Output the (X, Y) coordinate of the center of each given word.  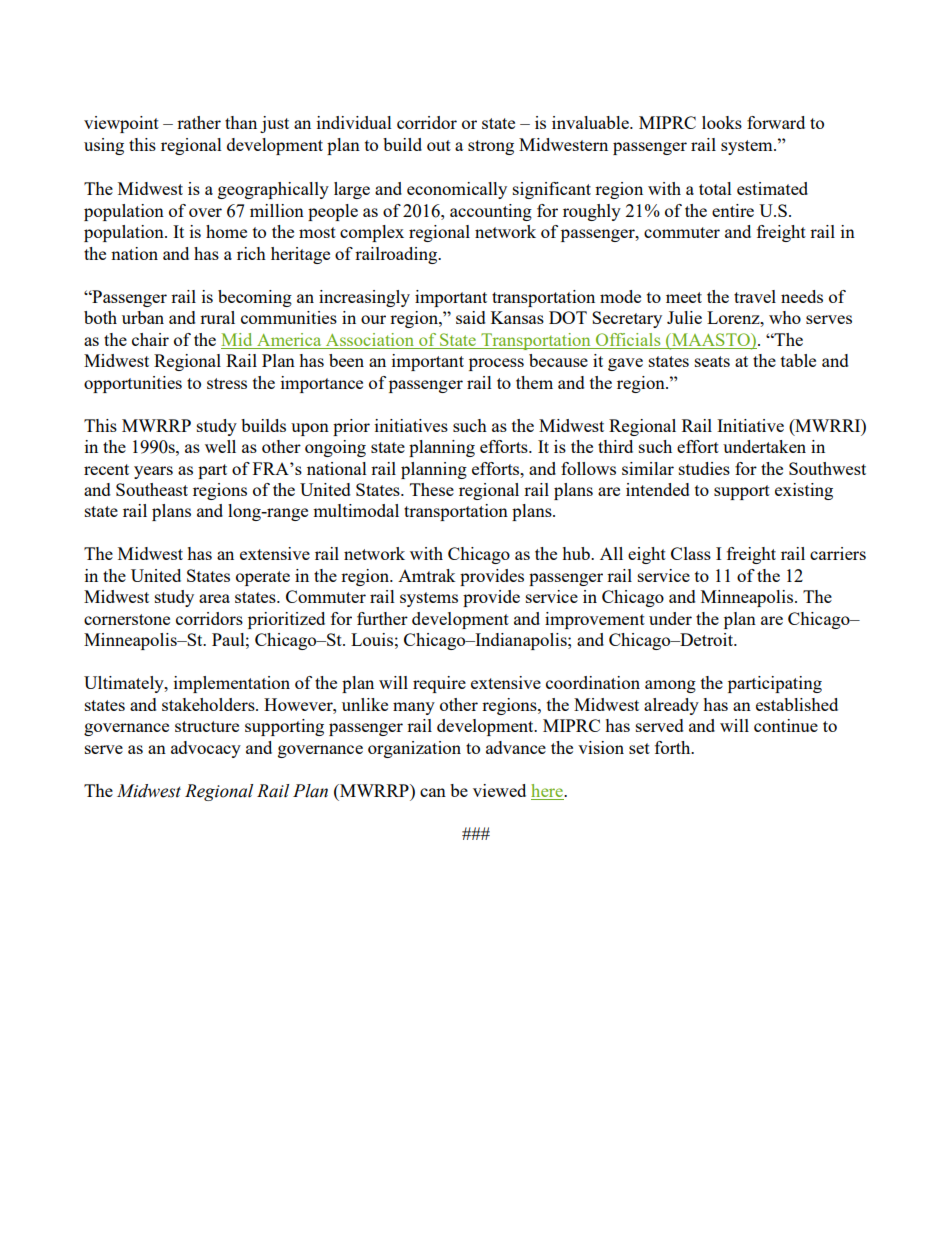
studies (704, 468)
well (220, 446)
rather (199, 122)
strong (491, 147)
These (432, 489)
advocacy (206, 749)
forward (776, 122)
